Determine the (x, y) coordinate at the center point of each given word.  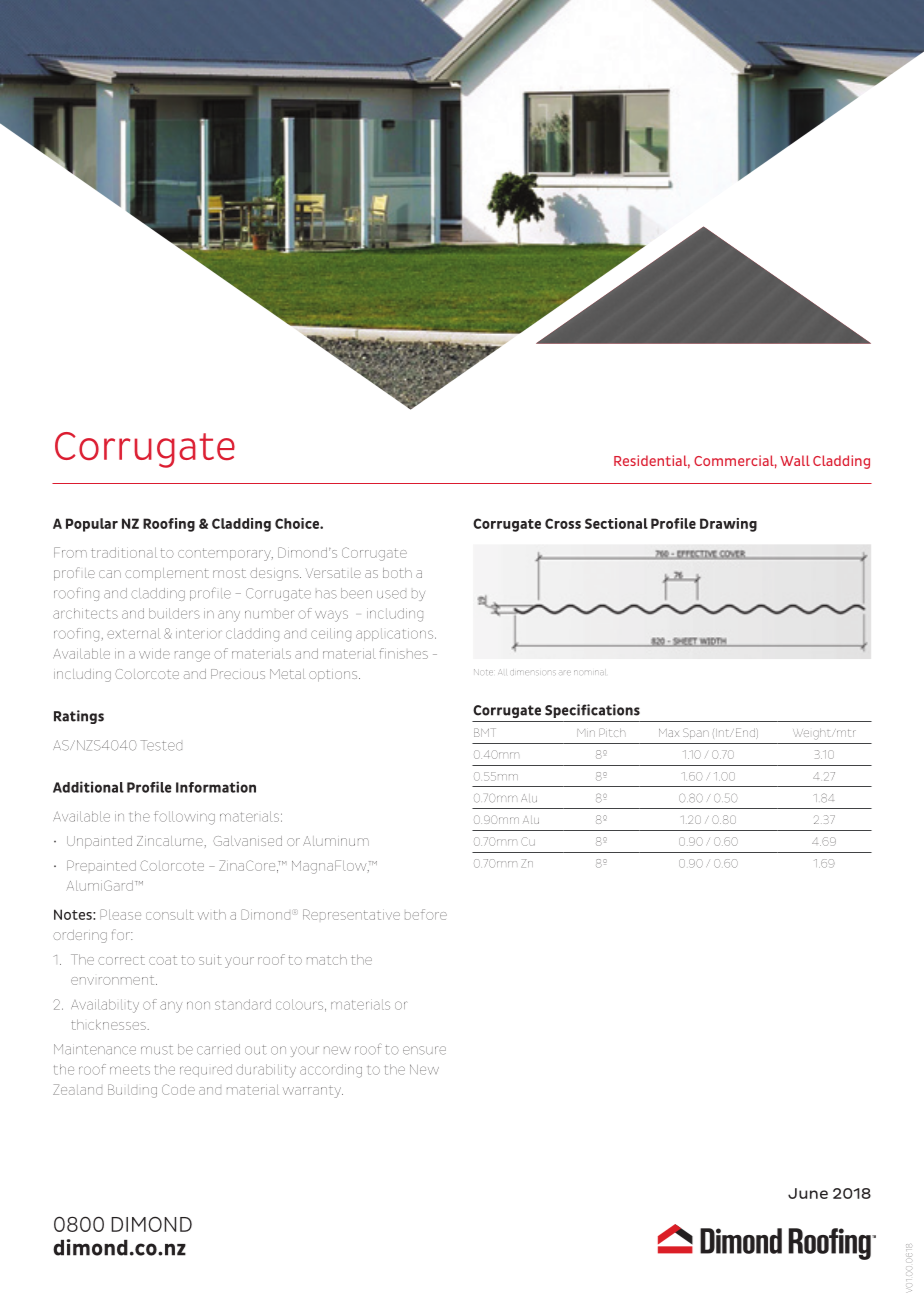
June (808, 1193)
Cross (563, 523)
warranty (313, 1091)
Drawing (728, 525)
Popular (92, 525)
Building (132, 1091)
